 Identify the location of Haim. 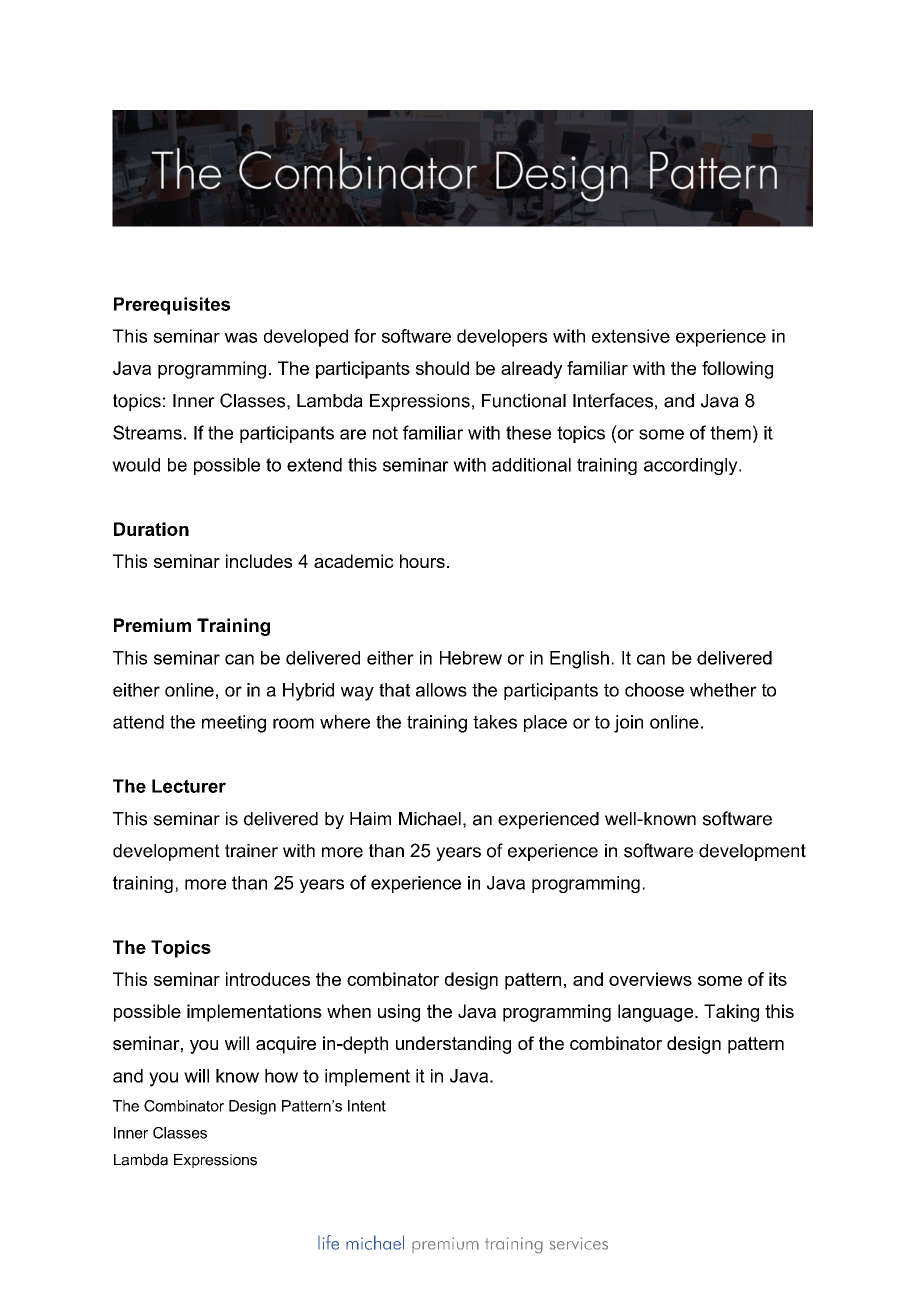
(370, 819).
